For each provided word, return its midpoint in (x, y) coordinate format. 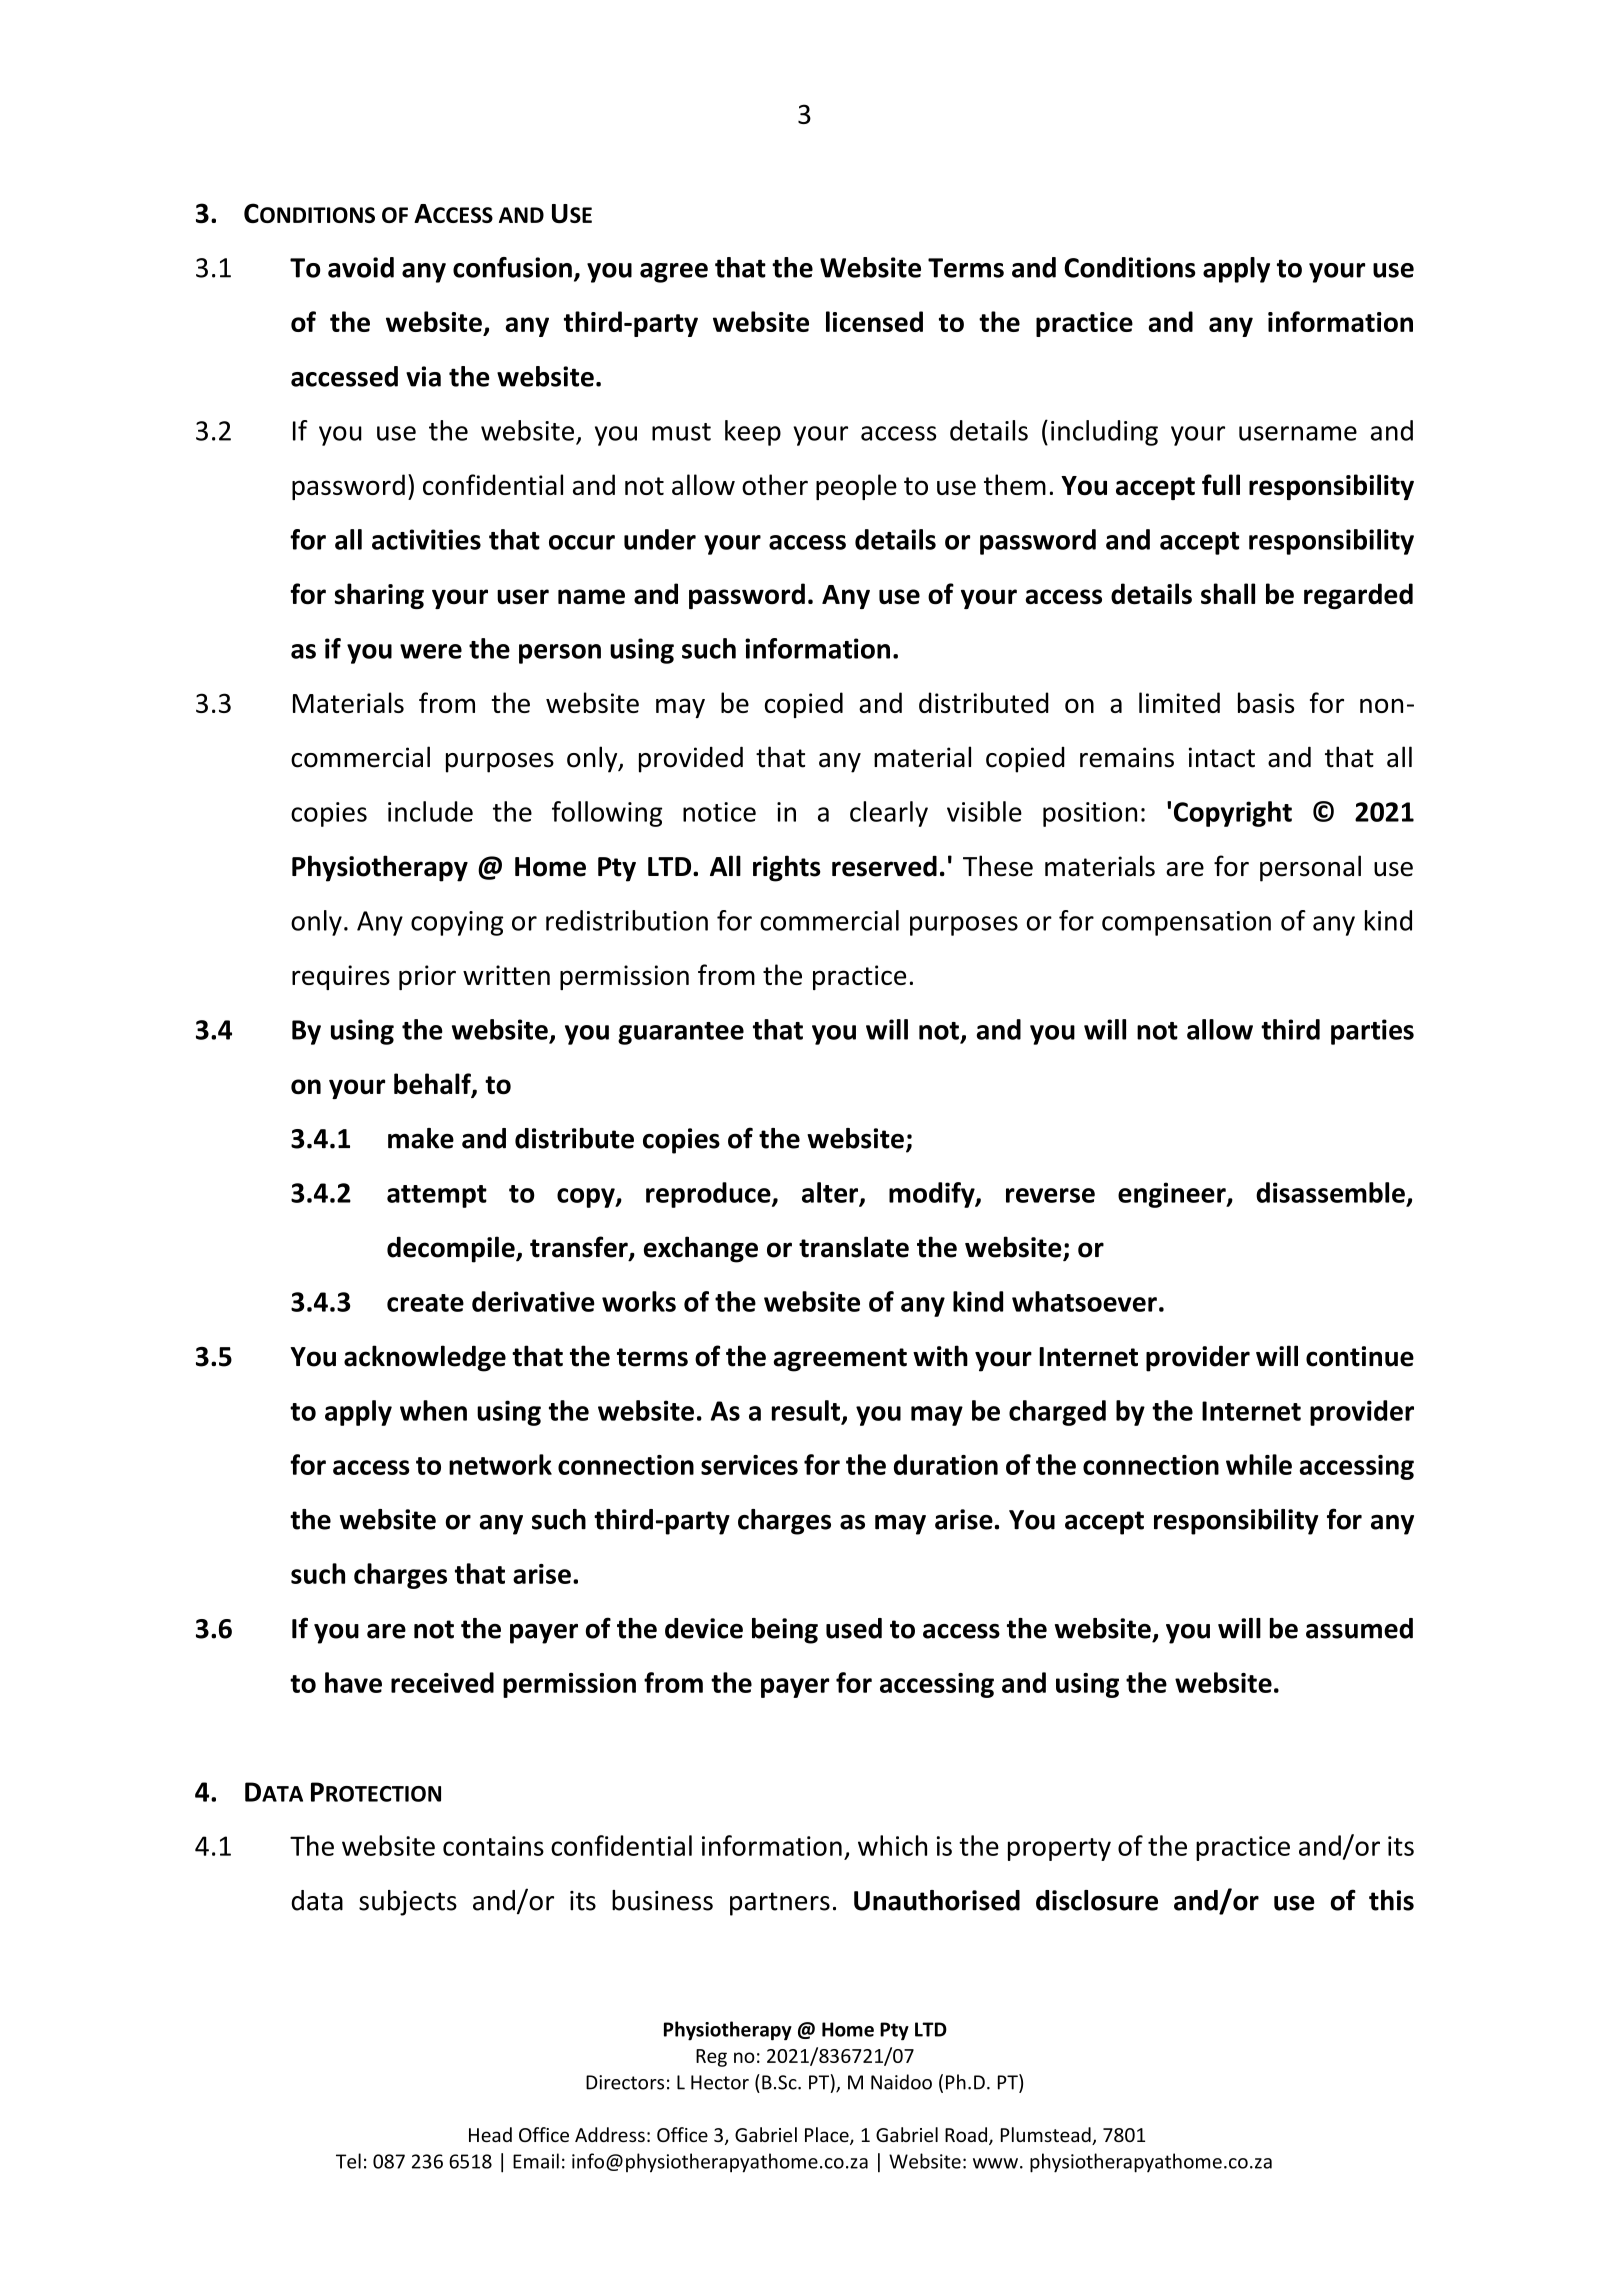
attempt (437, 1196)
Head (490, 2134)
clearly (889, 814)
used (854, 1628)
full (1221, 484)
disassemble (1330, 1192)
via (423, 376)
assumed (1359, 1628)
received (442, 1682)
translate (854, 1247)
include (430, 811)
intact (1222, 757)
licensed (874, 321)
